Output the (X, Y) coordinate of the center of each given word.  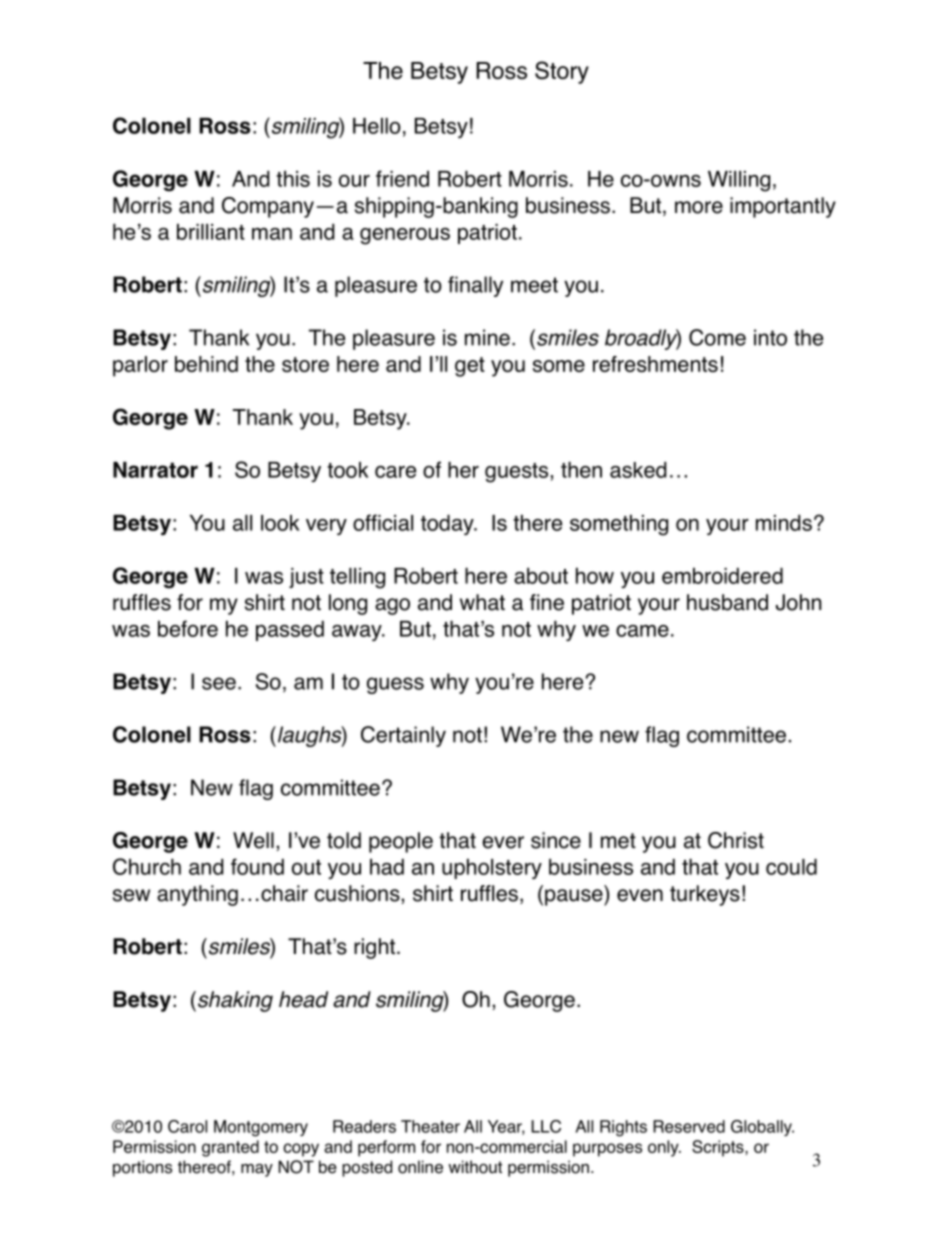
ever (503, 842)
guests (516, 473)
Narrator (155, 470)
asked (638, 470)
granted (230, 1148)
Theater (430, 1126)
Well (253, 840)
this (293, 179)
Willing (739, 181)
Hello (377, 126)
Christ (736, 840)
